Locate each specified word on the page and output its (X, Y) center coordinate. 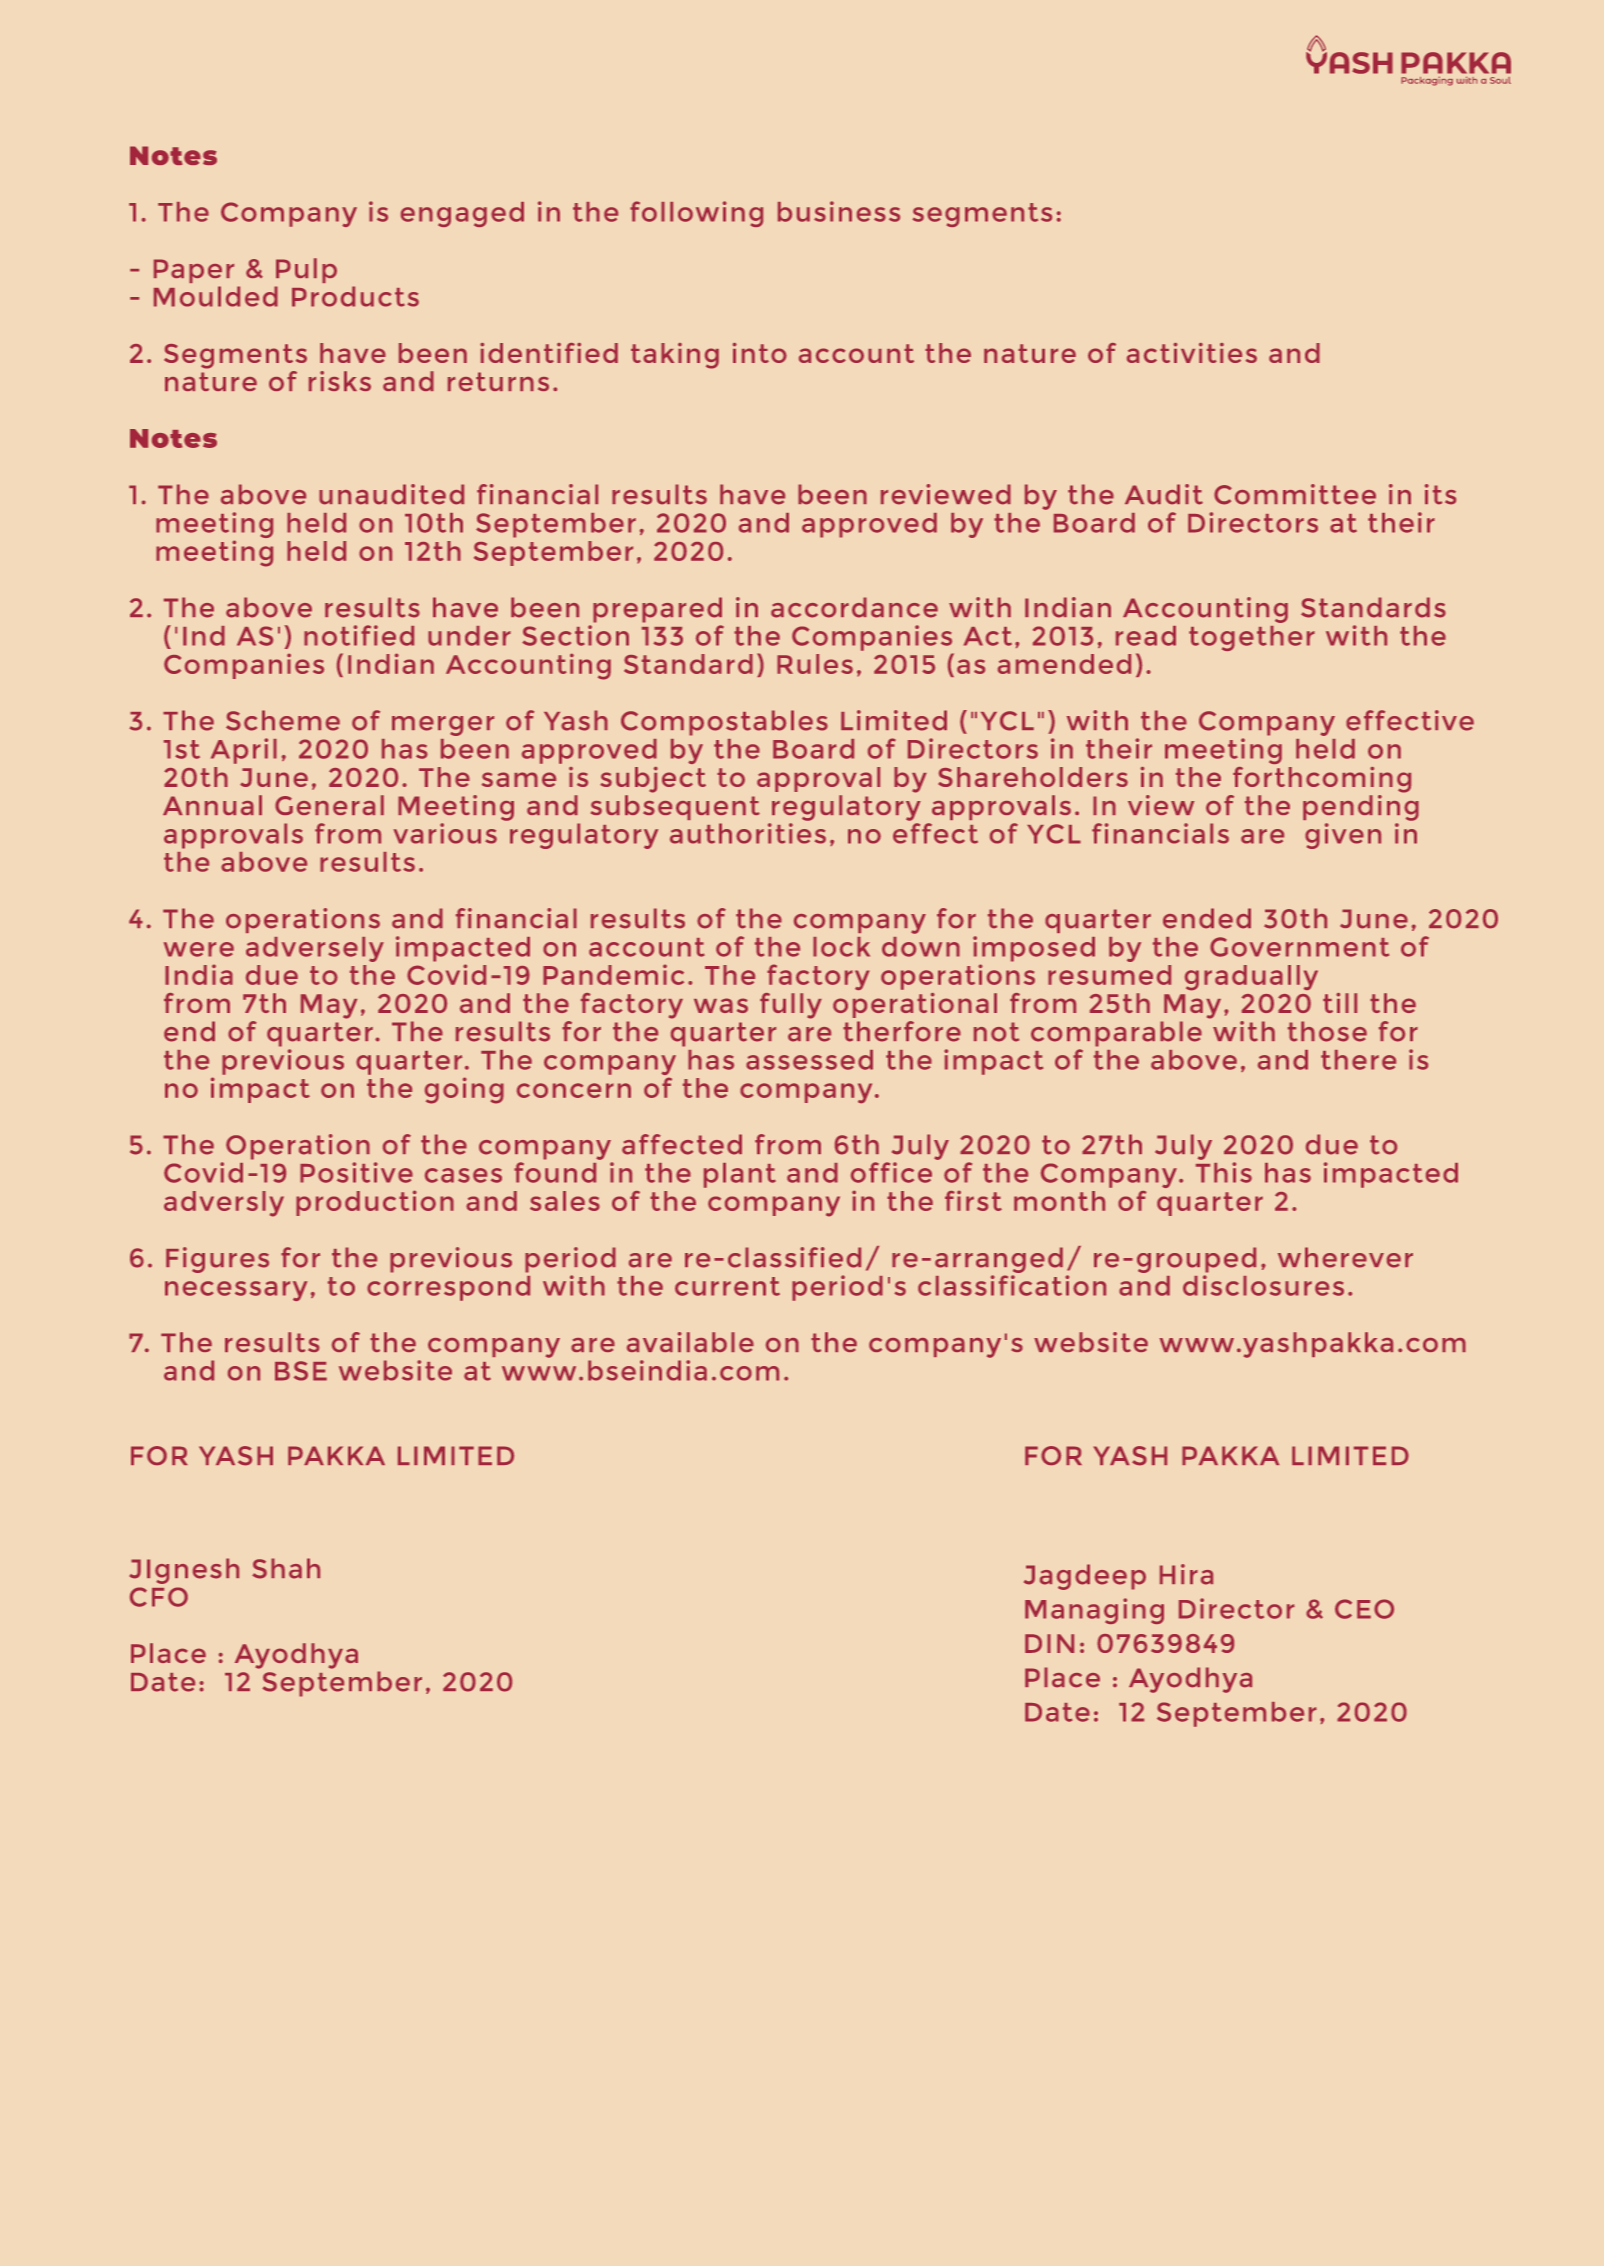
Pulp (306, 270)
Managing (1094, 1611)
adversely (315, 949)
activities (1192, 353)
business (839, 211)
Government (1299, 947)
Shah (286, 1568)
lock (841, 947)
